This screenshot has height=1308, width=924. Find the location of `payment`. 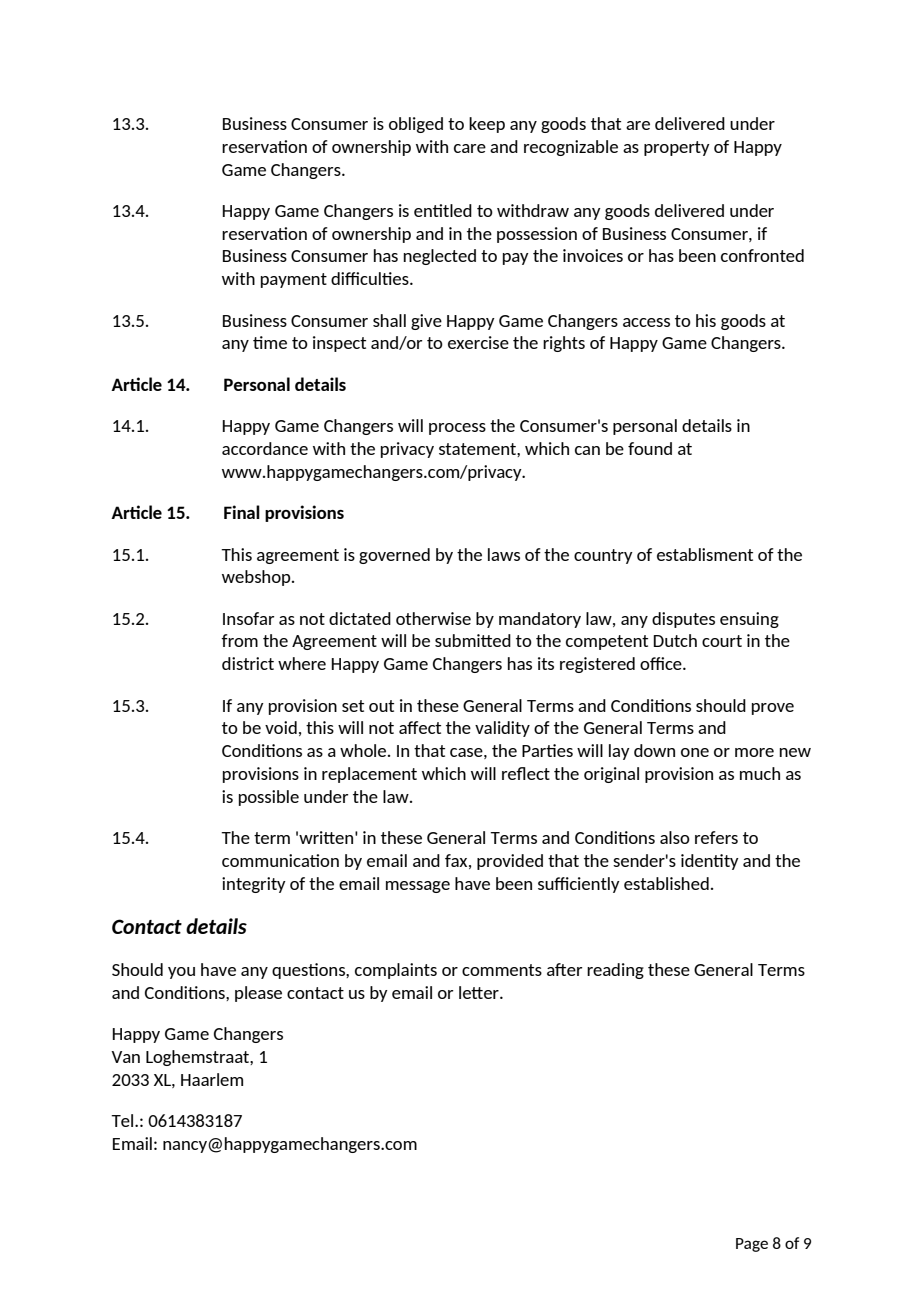

payment is located at coordinates (294, 280).
